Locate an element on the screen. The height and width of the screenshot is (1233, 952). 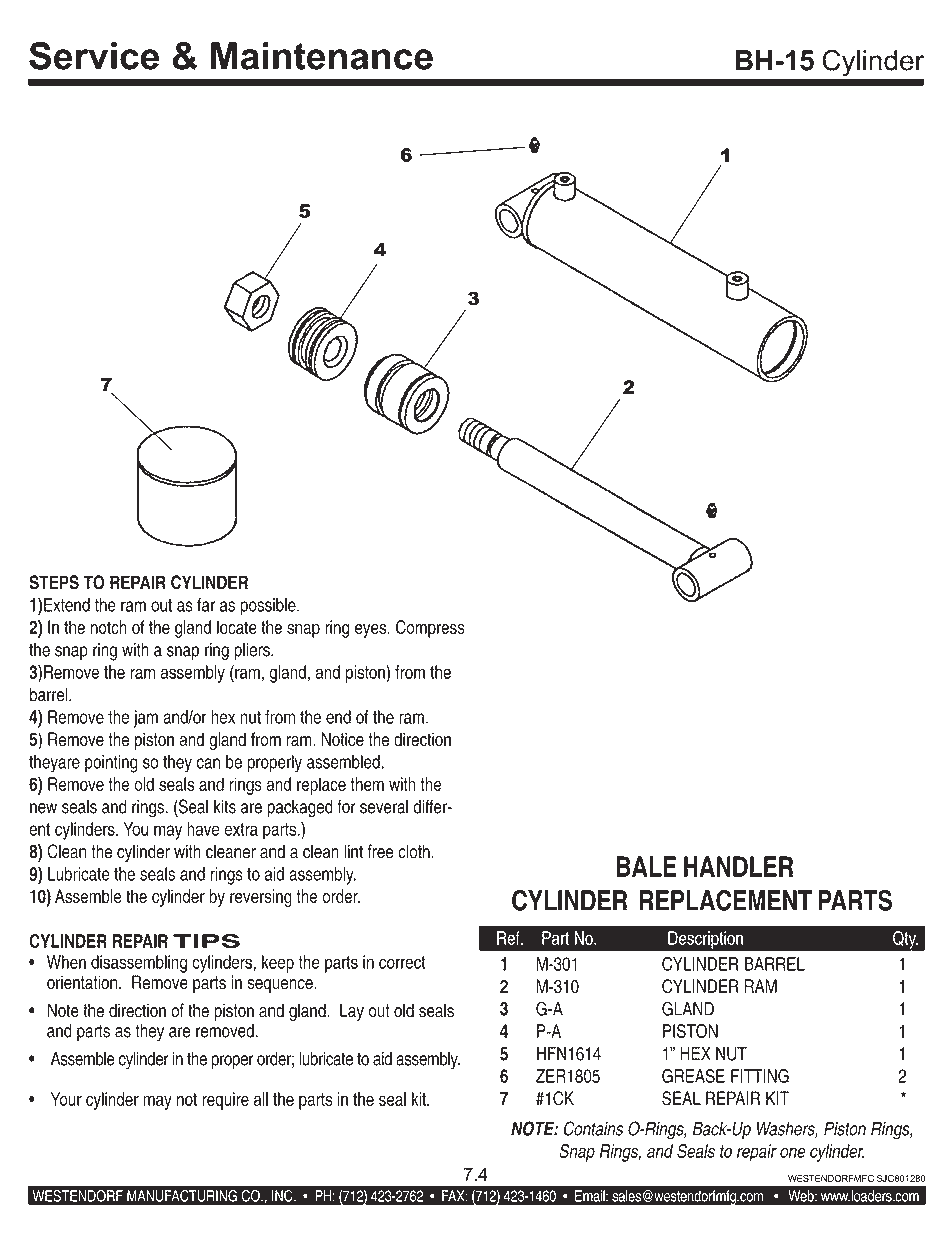
Compress is located at coordinates (430, 629).
